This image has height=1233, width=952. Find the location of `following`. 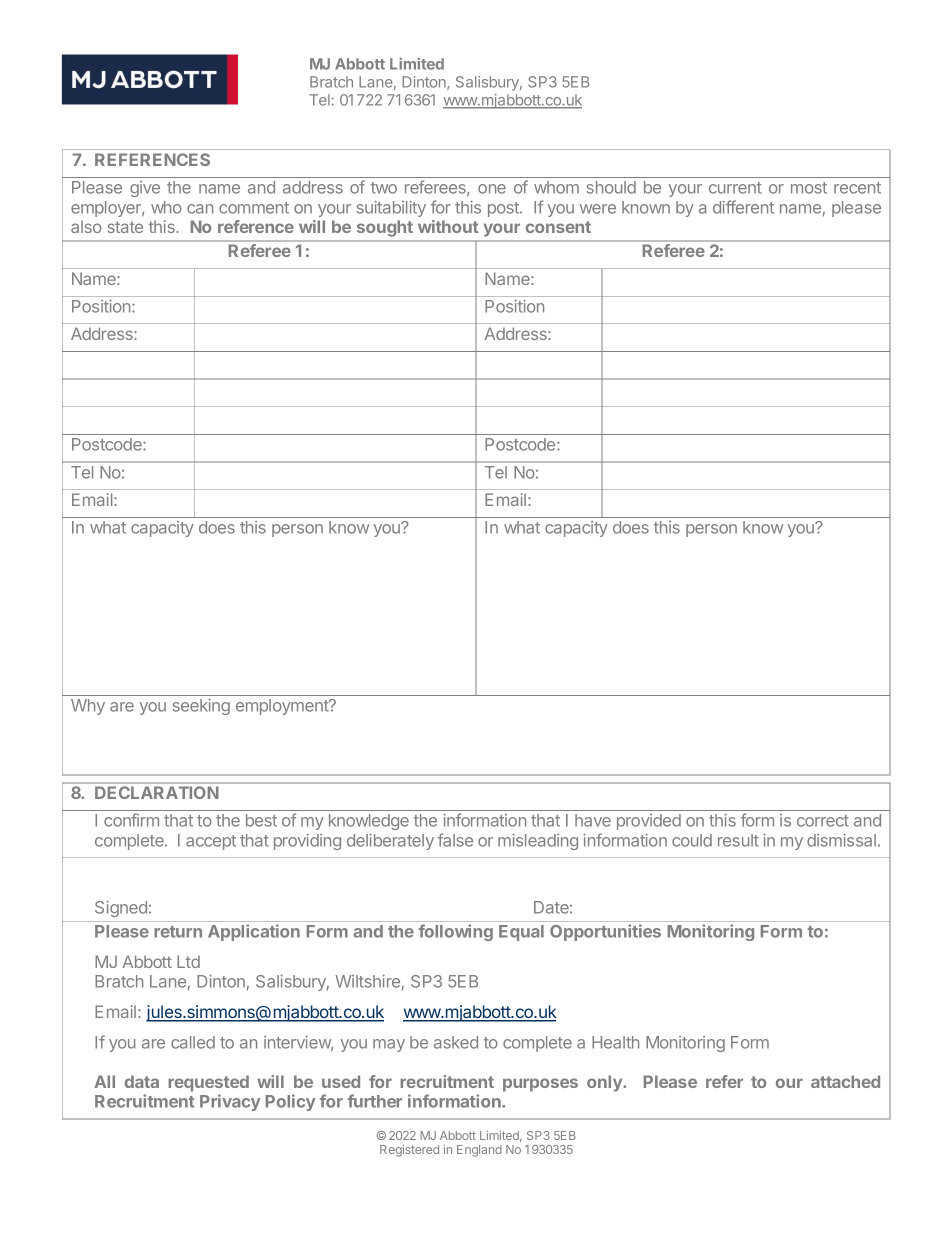

following is located at coordinates (456, 932).
